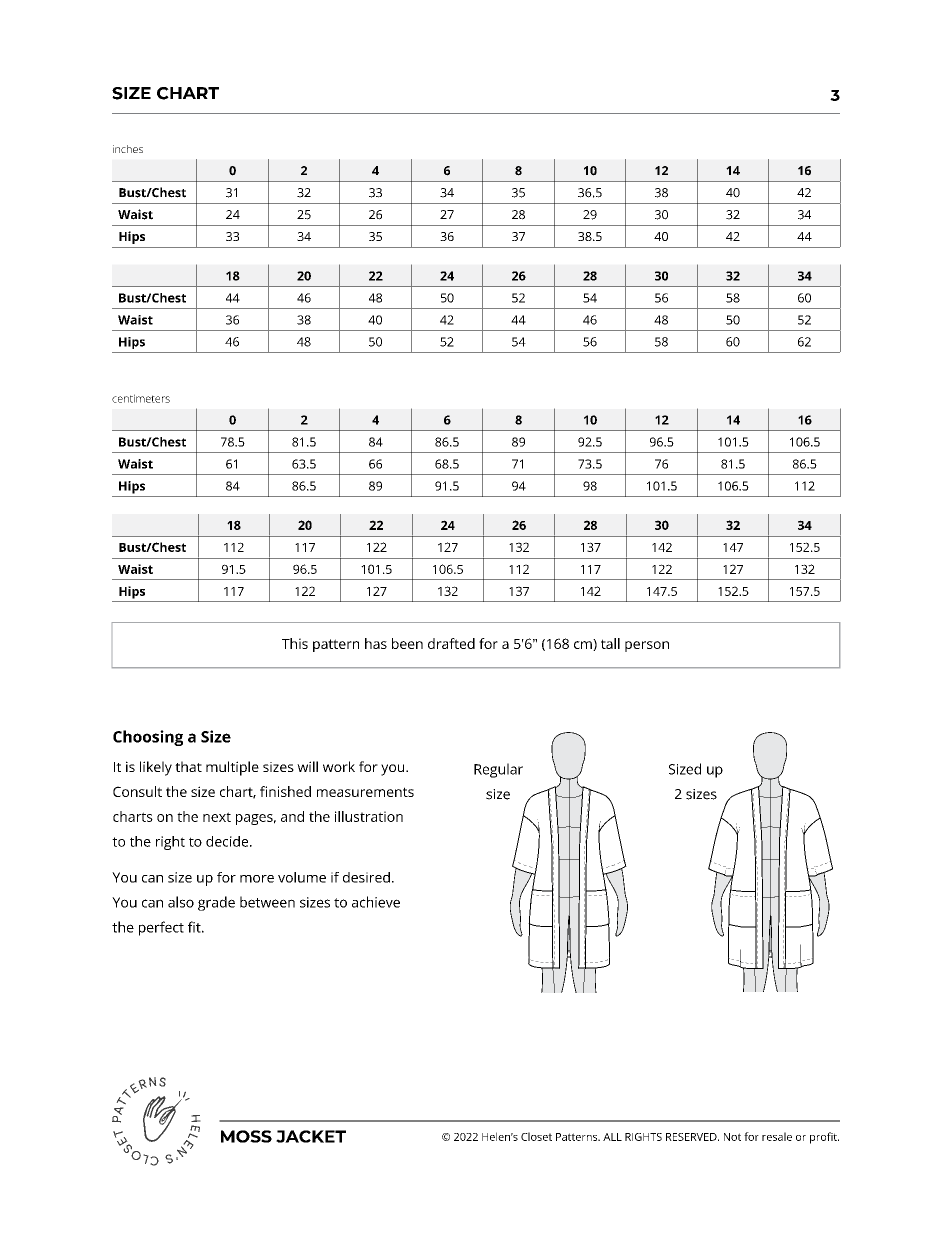 This page has width=952, height=1233. I want to click on Closet, so click(536, 1136).
